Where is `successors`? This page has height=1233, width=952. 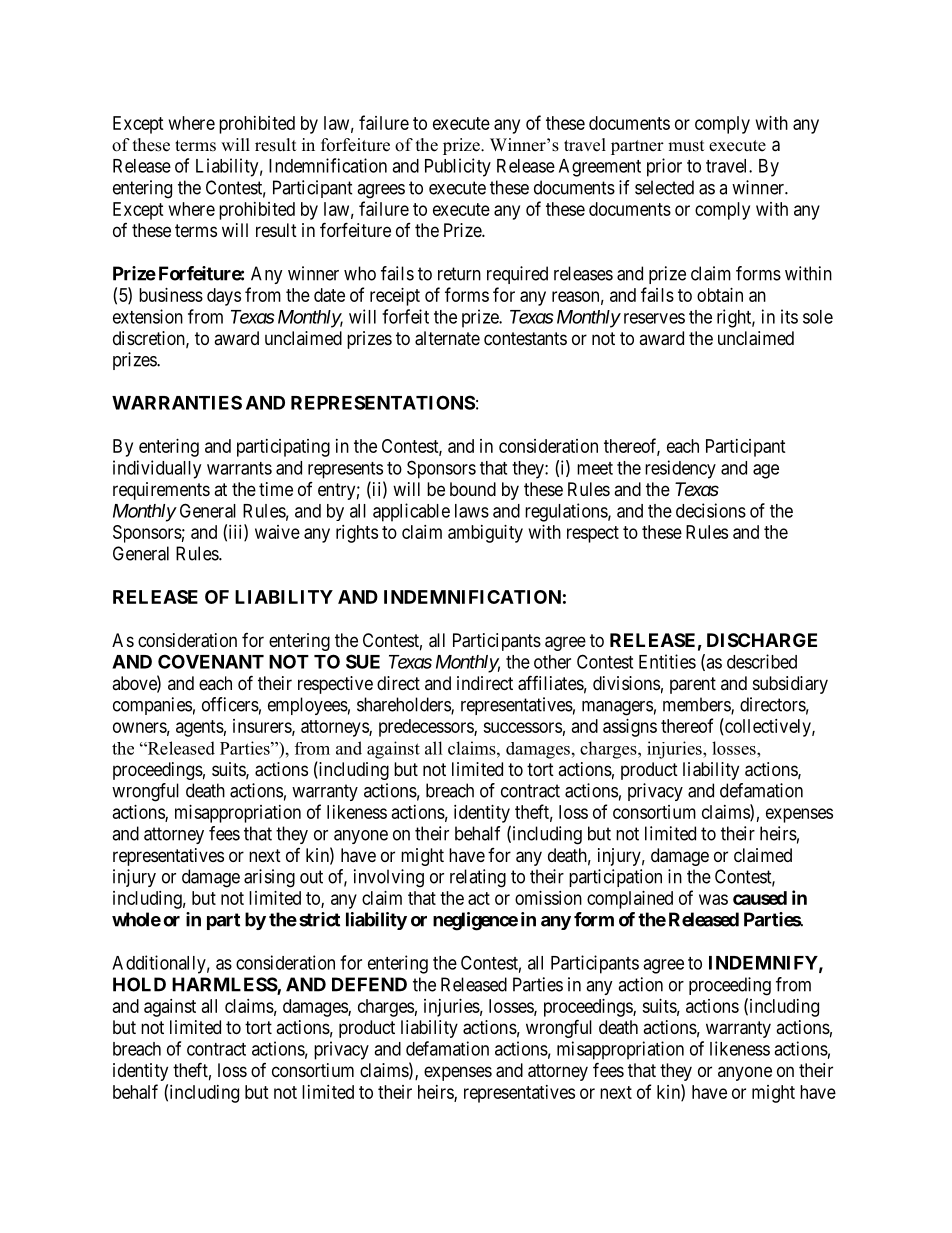
successors is located at coordinates (522, 727).
